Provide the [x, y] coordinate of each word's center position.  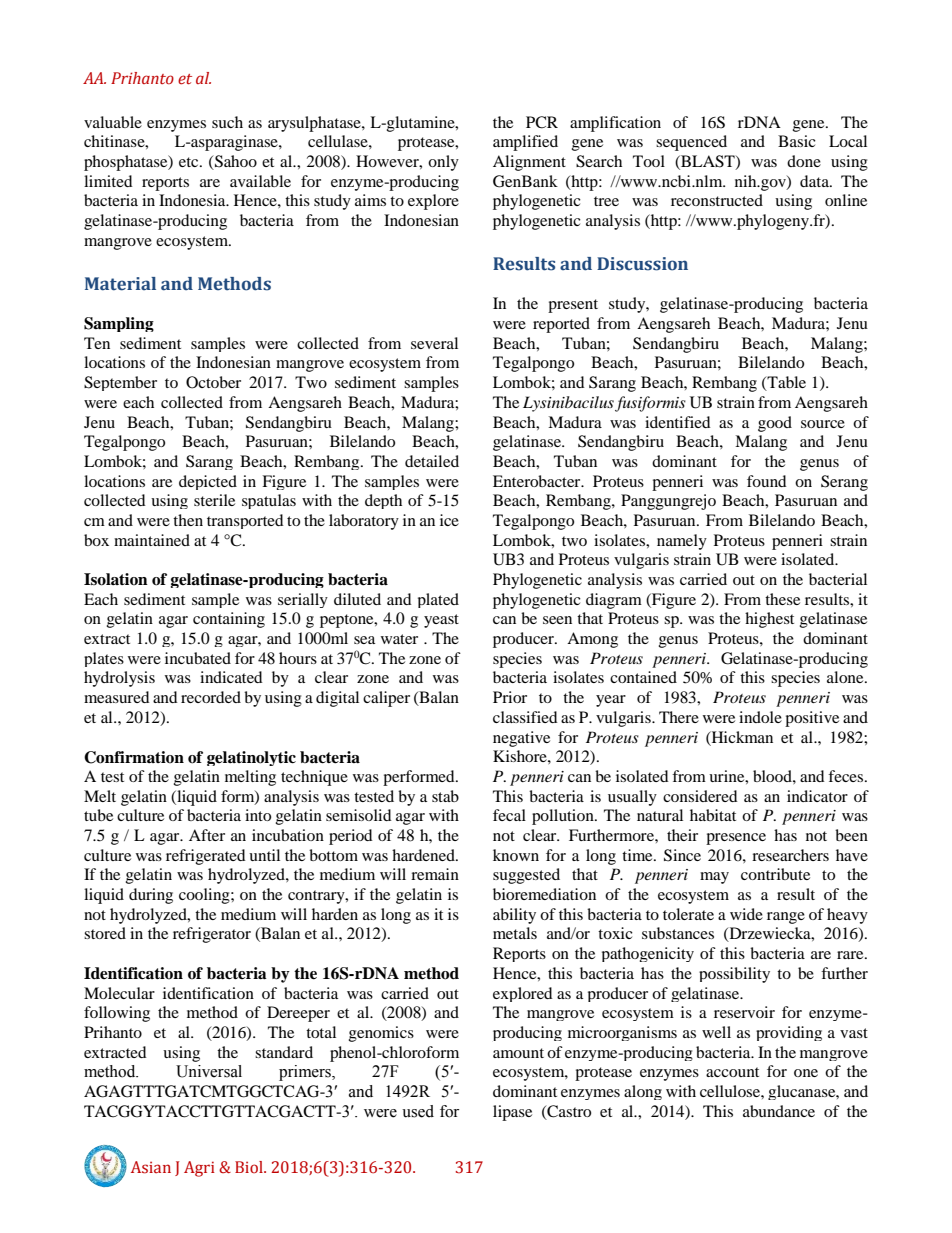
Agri [199, 1169]
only [443, 163]
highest [769, 620]
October [213, 382]
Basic [797, 141]
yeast [441, 621]
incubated [198, 658]
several [434, 343]
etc [190, 162]
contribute [775, 874]
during [151, 896]
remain [435, 874]
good [775, 424]
